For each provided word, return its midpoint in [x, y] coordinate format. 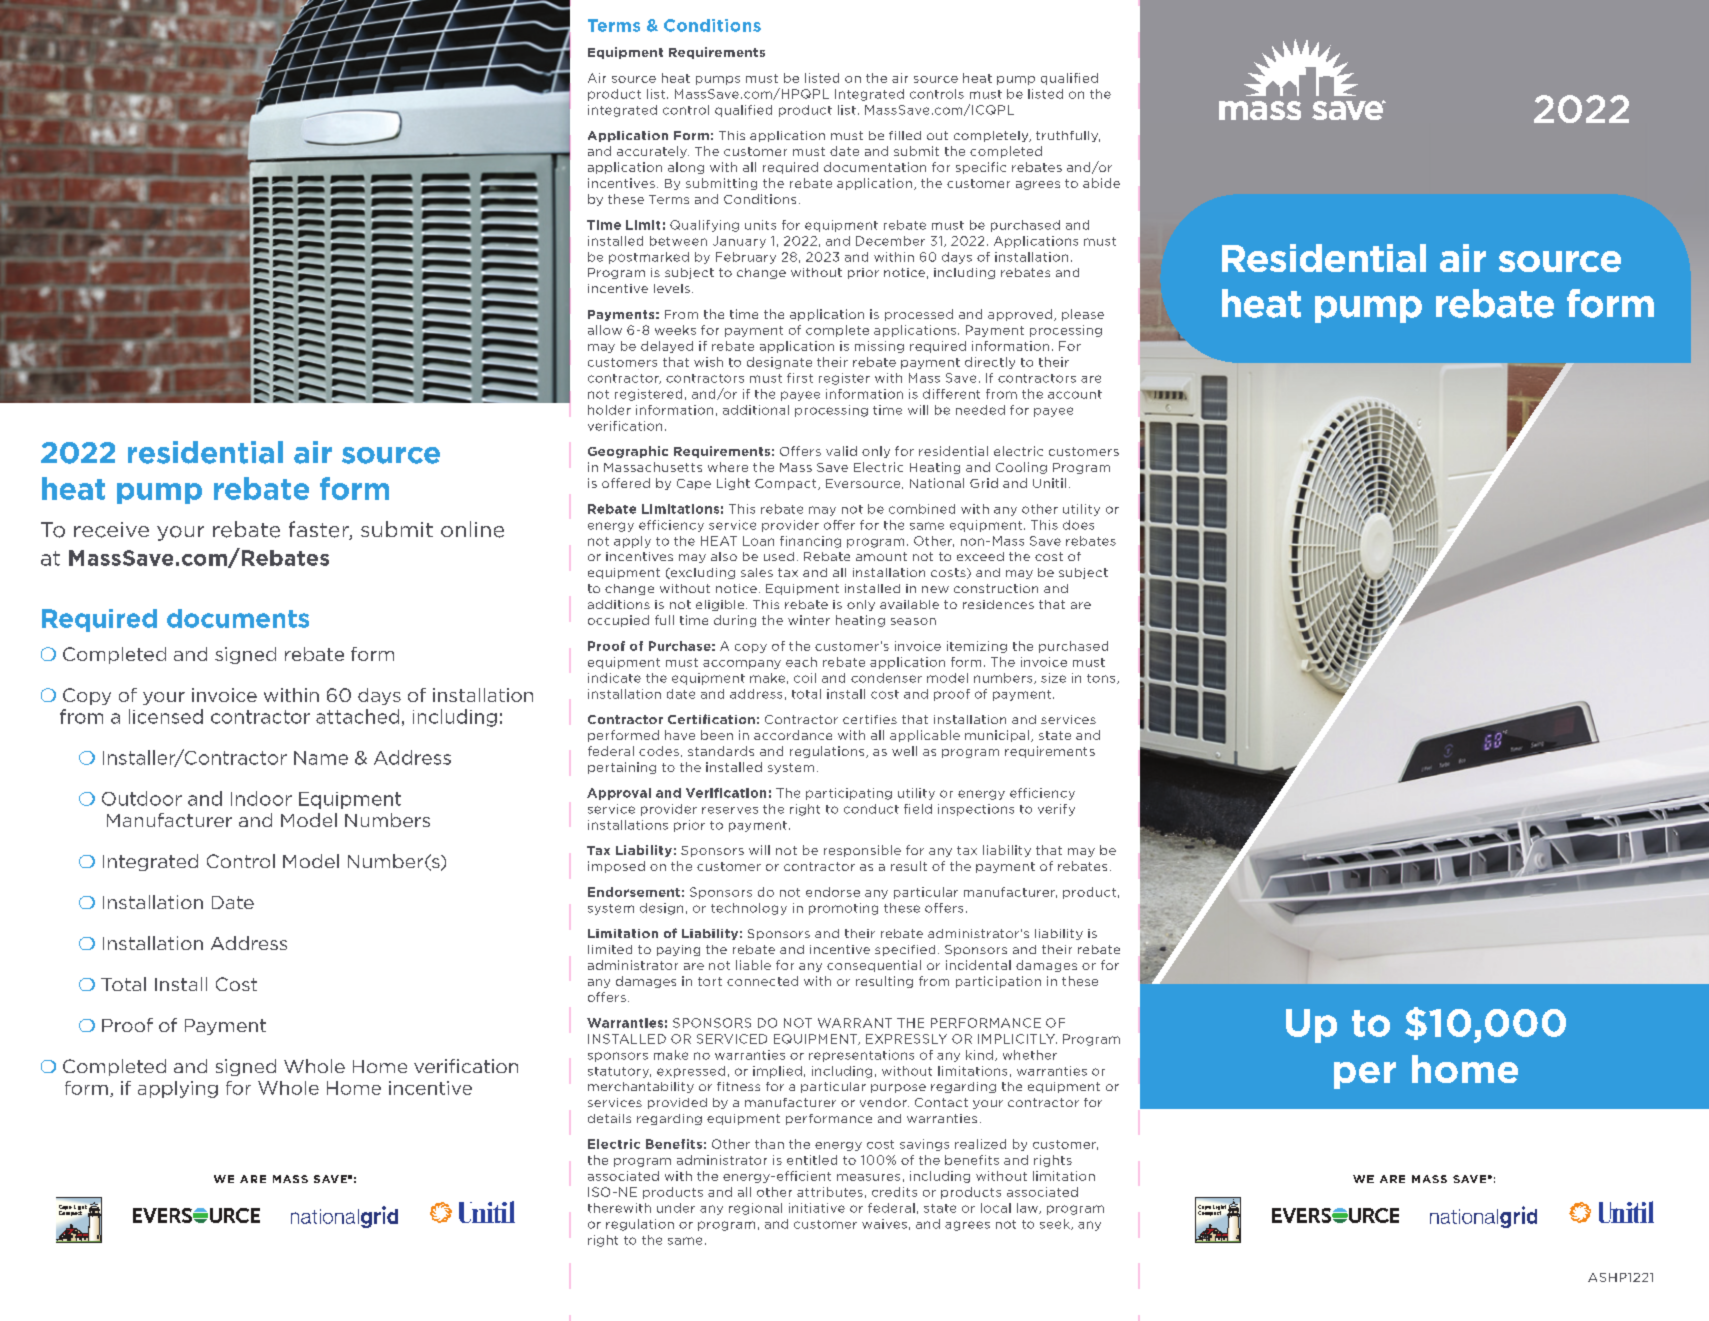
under [676, 1208]
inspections [976, 810]
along [686, 168]
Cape [694, 484]
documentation [875, 167]
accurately [653, 152]
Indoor [261, 798]
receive [111, 530]
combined [922, 509]
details [609, 1118]
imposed [616, 867]
